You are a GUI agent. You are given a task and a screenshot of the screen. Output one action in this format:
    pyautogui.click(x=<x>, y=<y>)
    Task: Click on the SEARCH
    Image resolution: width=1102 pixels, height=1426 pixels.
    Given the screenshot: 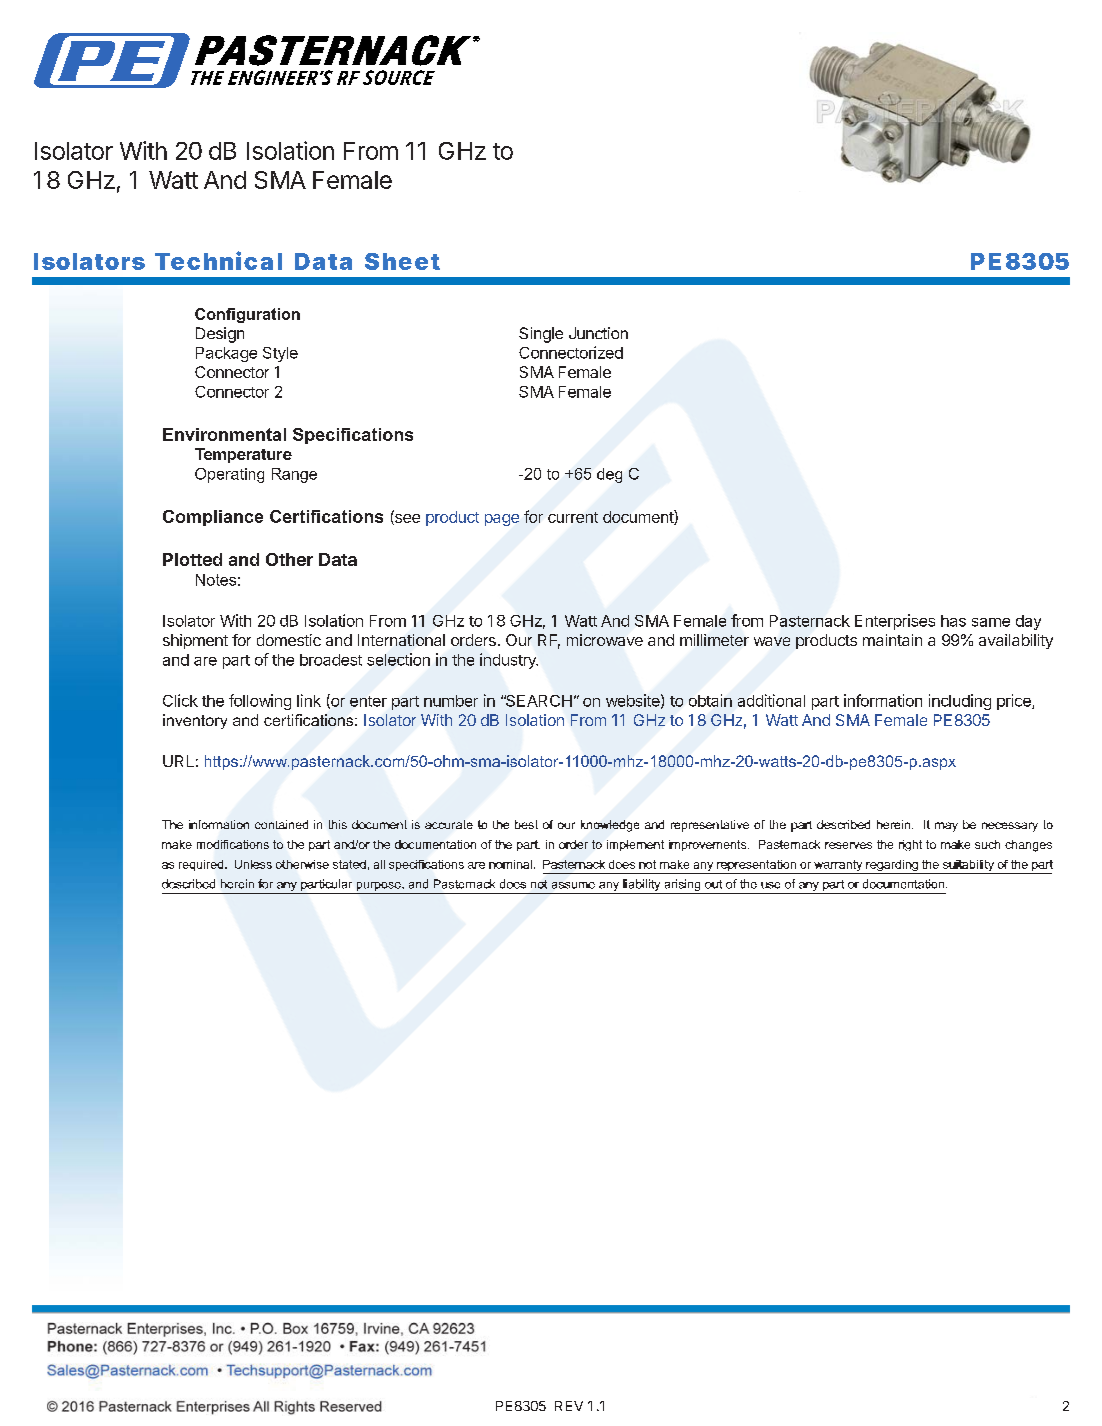 What is the action you would take?
    pyautogui.click(x=538, y=701)
